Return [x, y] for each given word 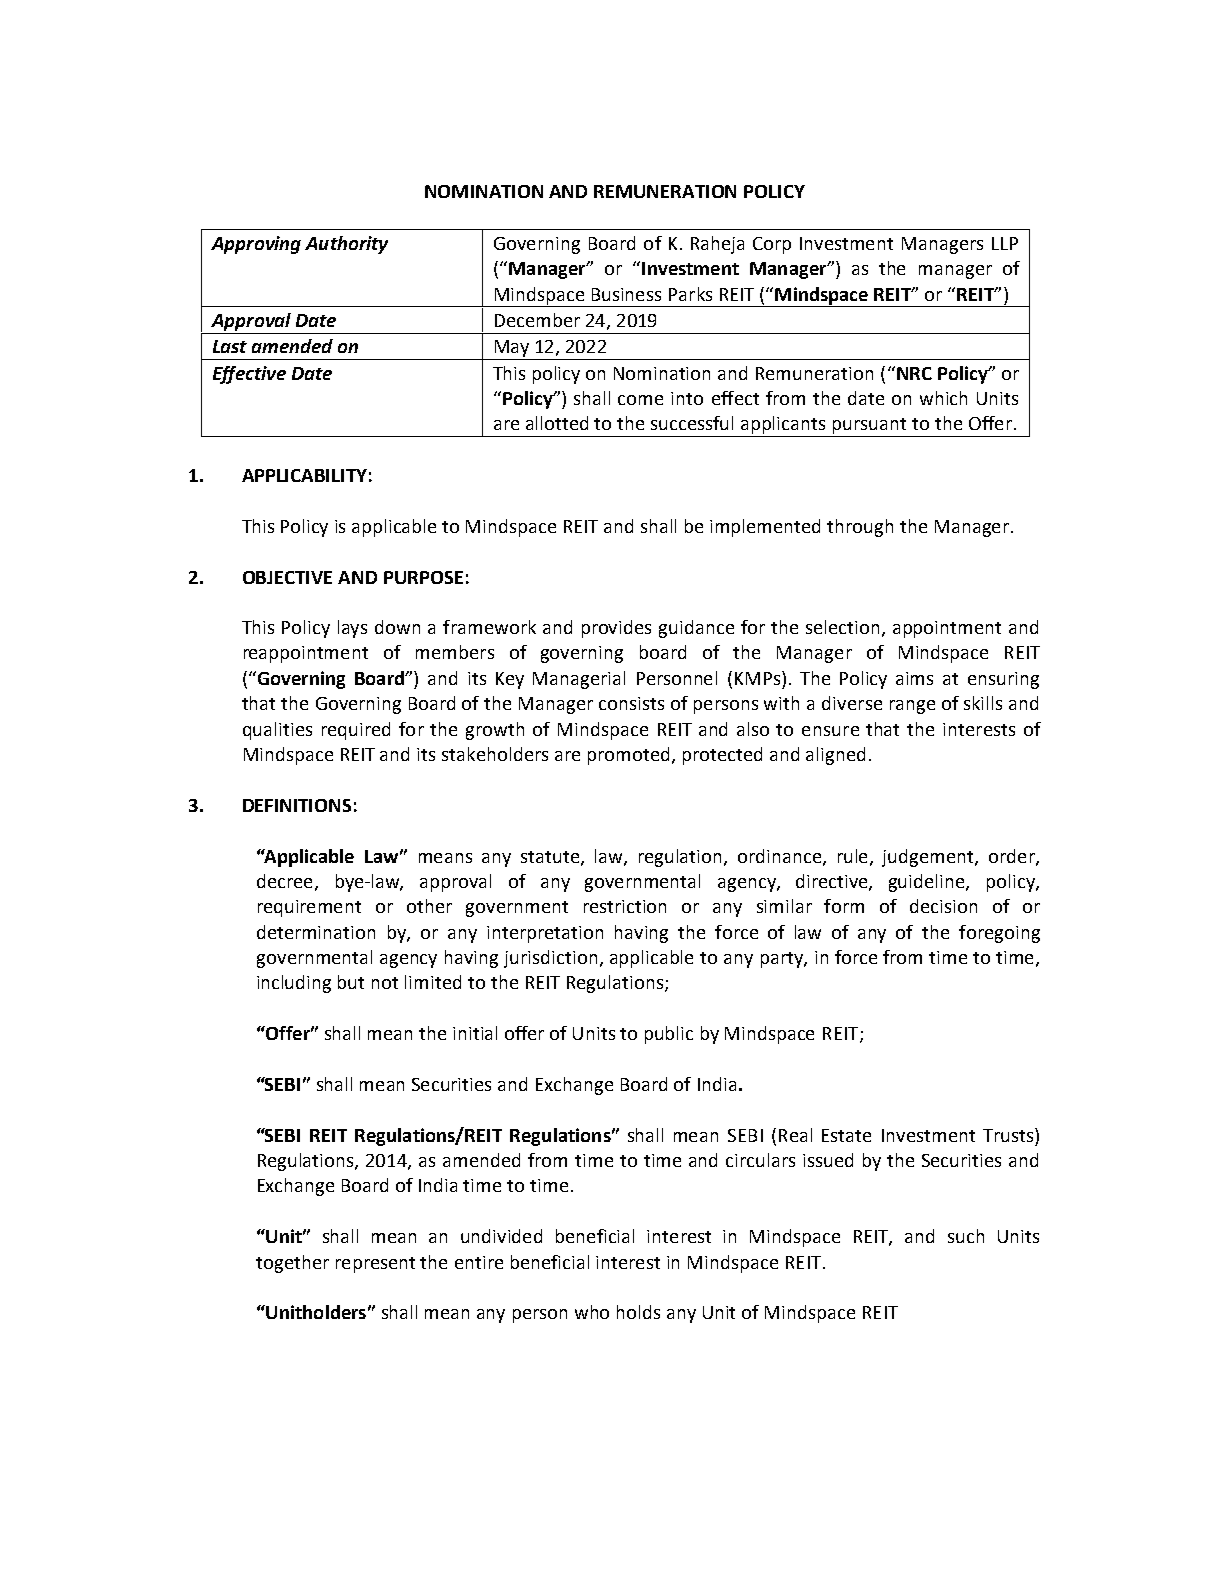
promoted [628, 756]
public [669, 1035]
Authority [346, 245]
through [860, 528]
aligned [835, 756]
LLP [1005, 243]
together [292, 1264]
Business [626, 294]
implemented [765, 528]
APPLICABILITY [304, 475]
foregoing [999, 934]
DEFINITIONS [297, 805]
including [294, 984]
